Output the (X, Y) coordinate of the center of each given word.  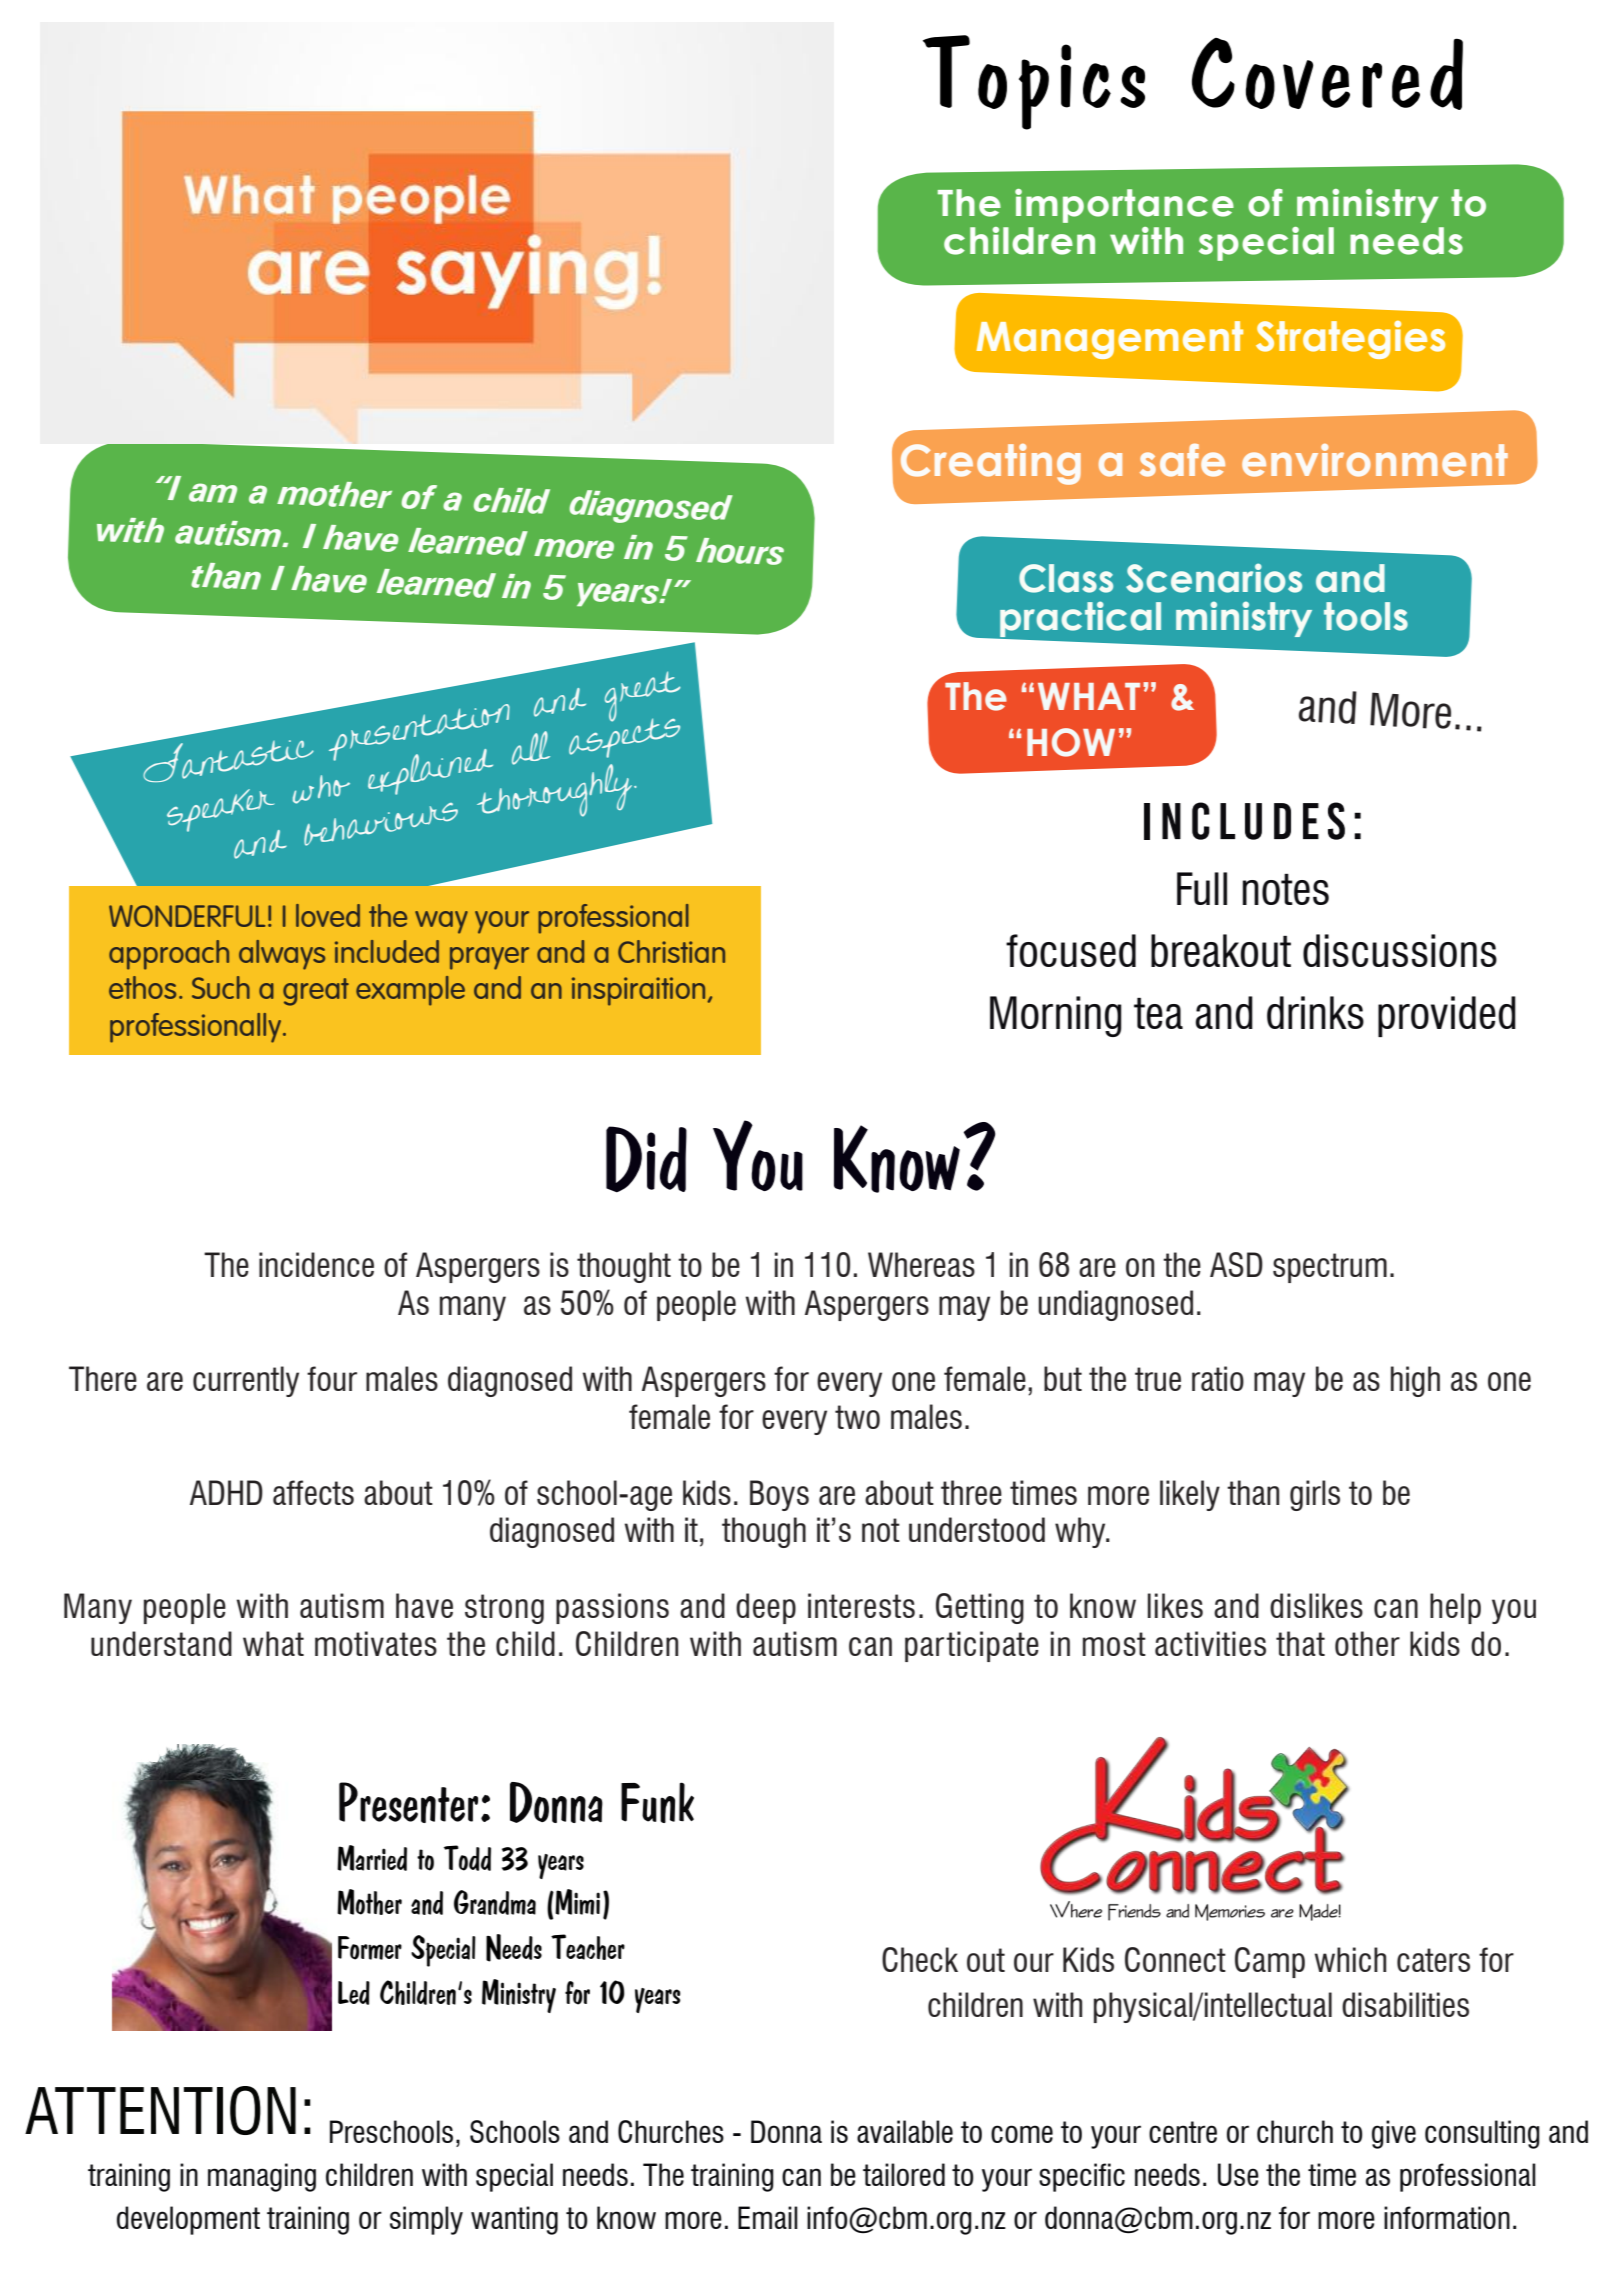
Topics (1034, 82)
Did (646, 1159)
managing (262, 2177)
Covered (1327, 74)
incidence (316, 1264)
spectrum (1330, 1268)
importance (1124, 206)
